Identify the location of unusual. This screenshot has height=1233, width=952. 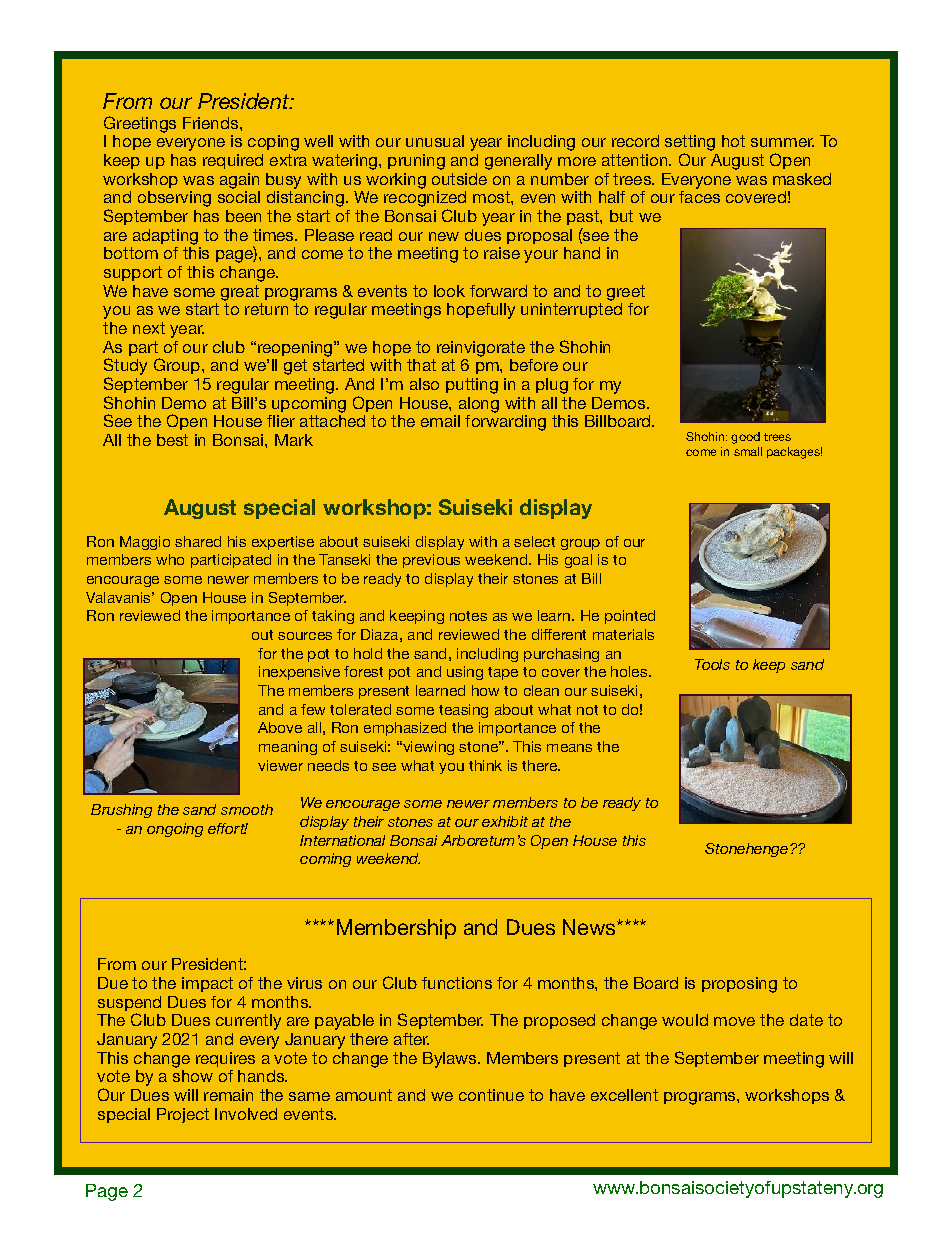
(435, 141).
